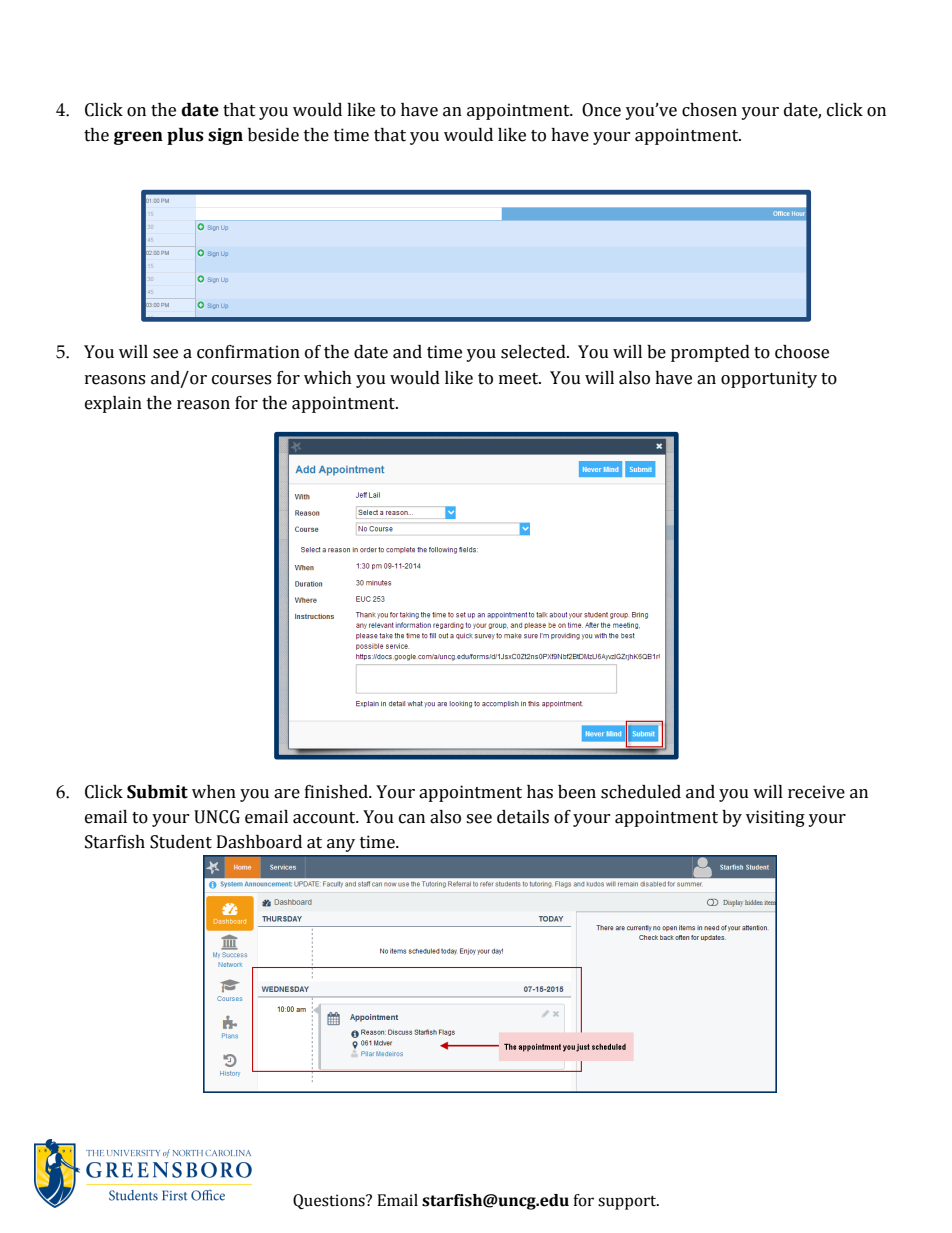 The image size is (952, 1233). Describe the element at coordinates (185, 136) in the page. I see `plus` at that location.
